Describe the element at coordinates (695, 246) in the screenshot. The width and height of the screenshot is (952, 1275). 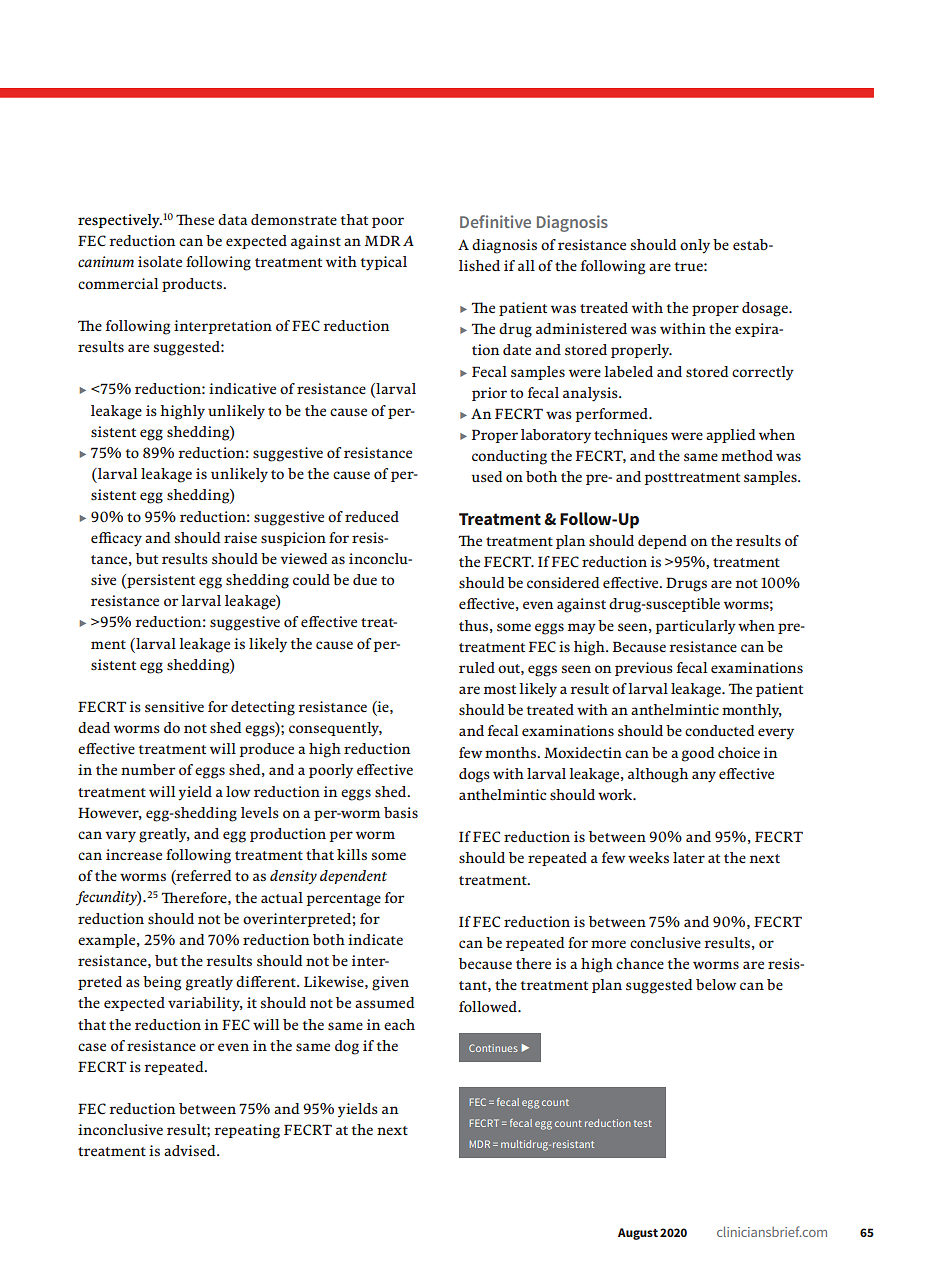
I see `only` at that location.
